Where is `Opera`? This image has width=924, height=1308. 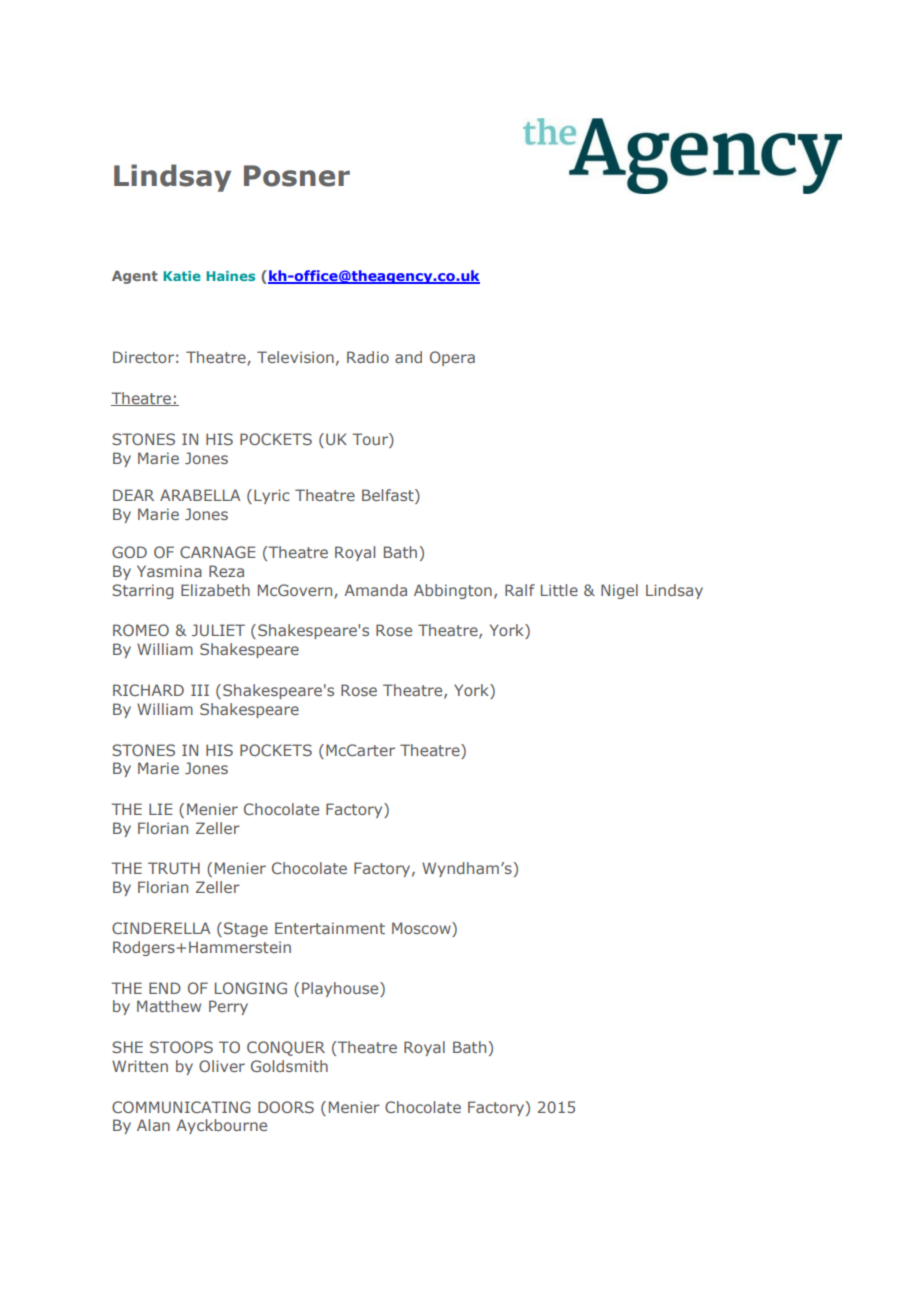
Opera is located at coordinates (452, 358).
